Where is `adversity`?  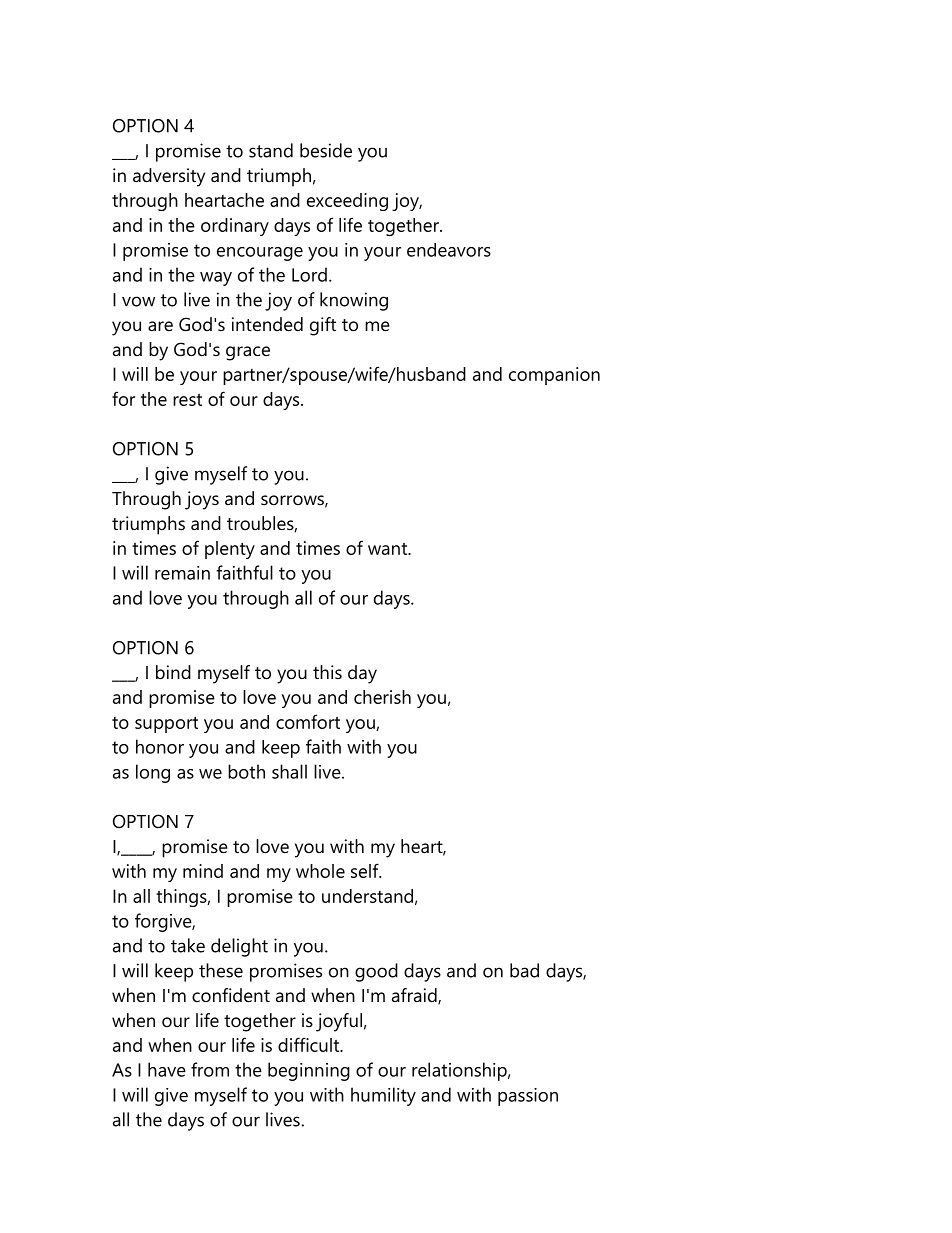 adversity is located at coordinates (169, 177).
